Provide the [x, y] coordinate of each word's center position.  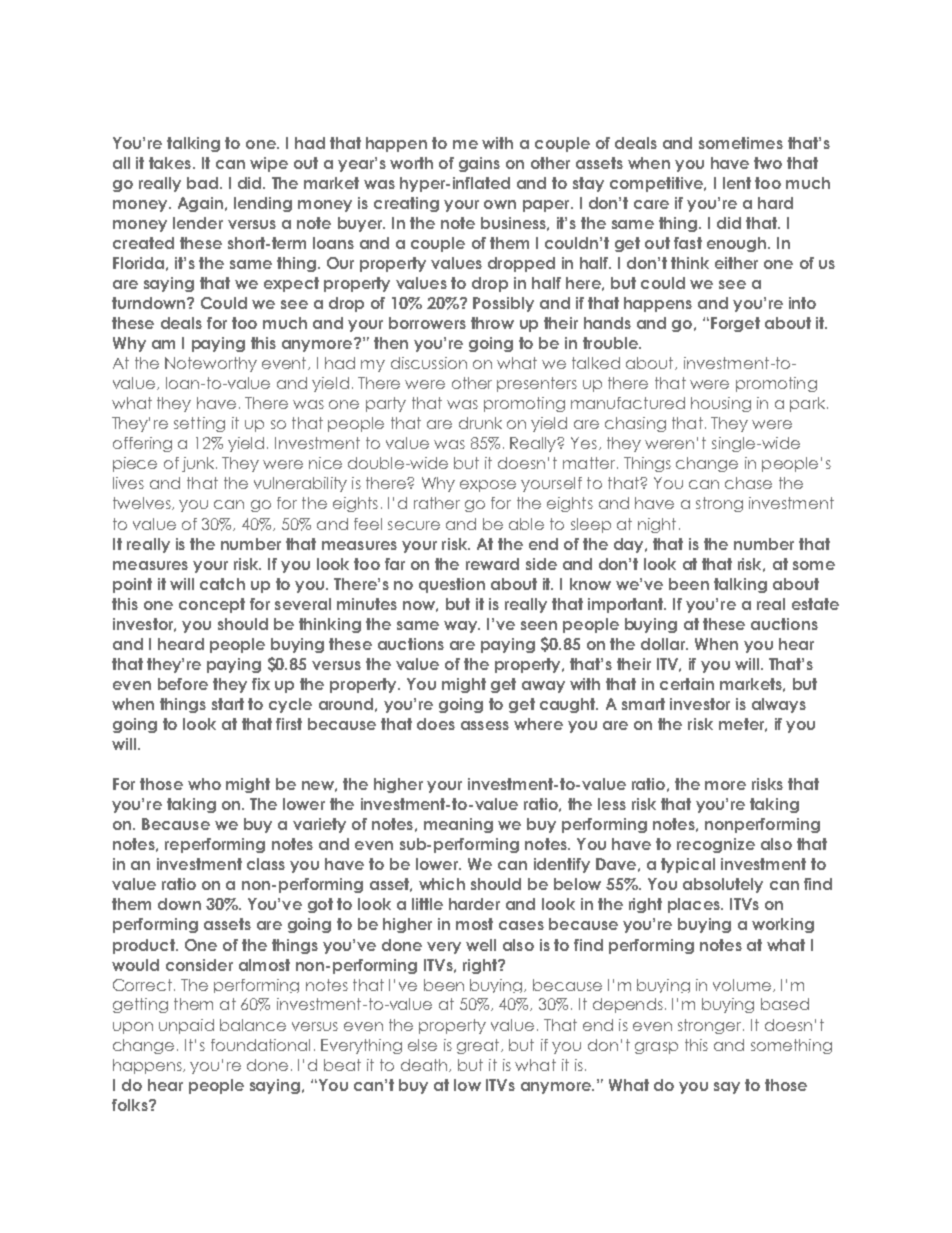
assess [485, 725]
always [779, 705]
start [228, 704]
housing [721, 404]
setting [199, 424]
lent [737, 183]
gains [479, 164]
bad [202, 183]
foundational [260, 1045]
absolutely [723, 885]
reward [492, 564]
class [266, 864]
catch [222, 584]
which [442, 884]
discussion [429, 363]
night [657, 525]
